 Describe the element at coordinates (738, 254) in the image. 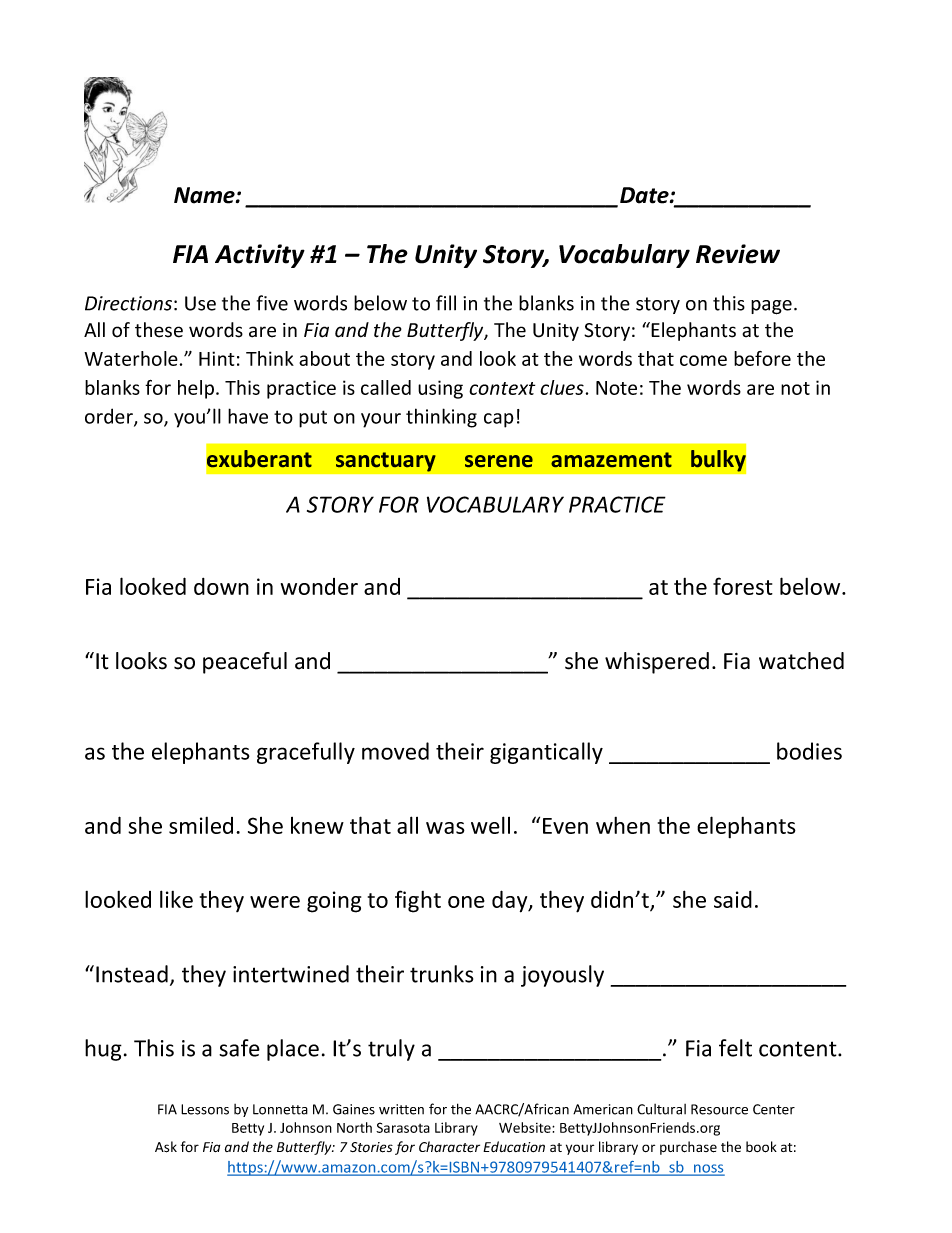

I see `Review` at that location.
